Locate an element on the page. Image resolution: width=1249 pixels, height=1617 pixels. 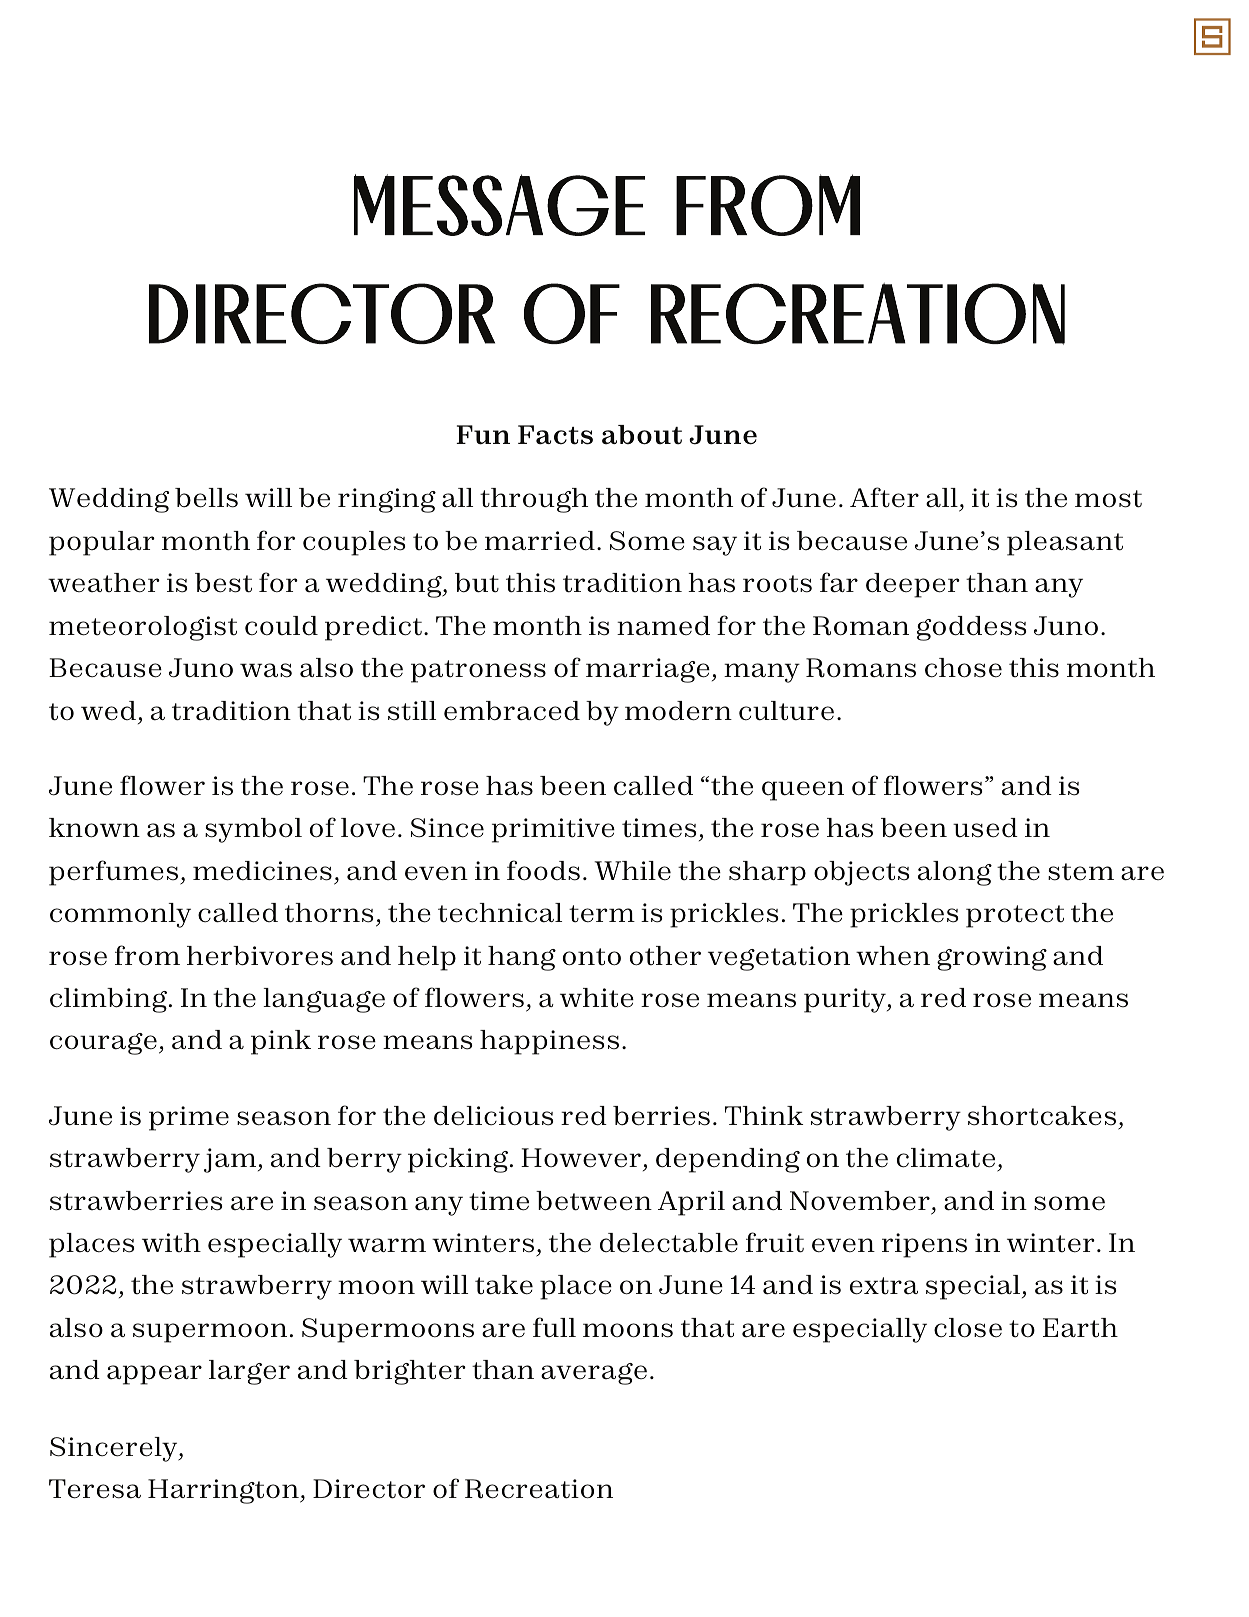
MESSAGE is located at coordinates (499, 205).
